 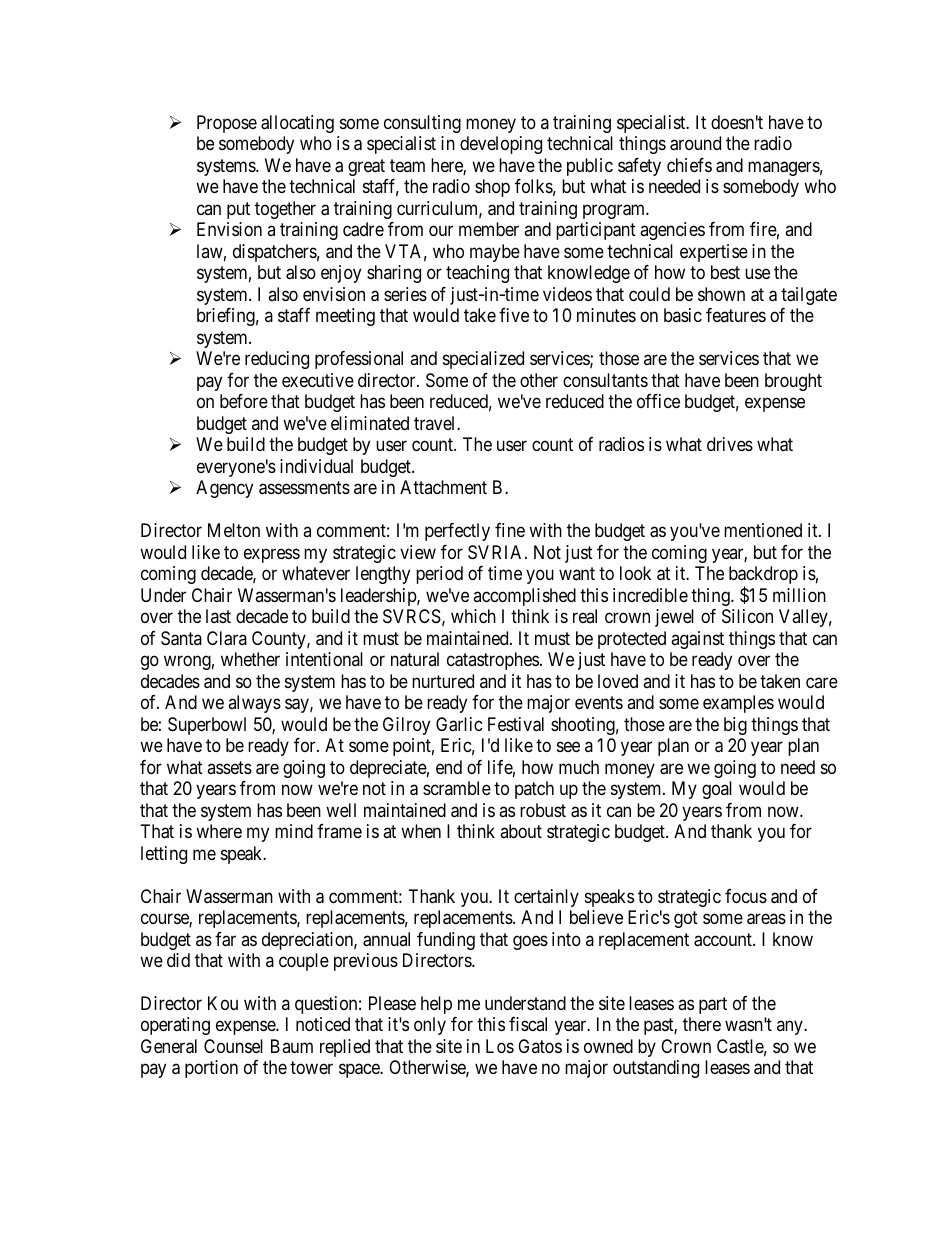 I want to click on Los, so click(x=500, y=1046).
